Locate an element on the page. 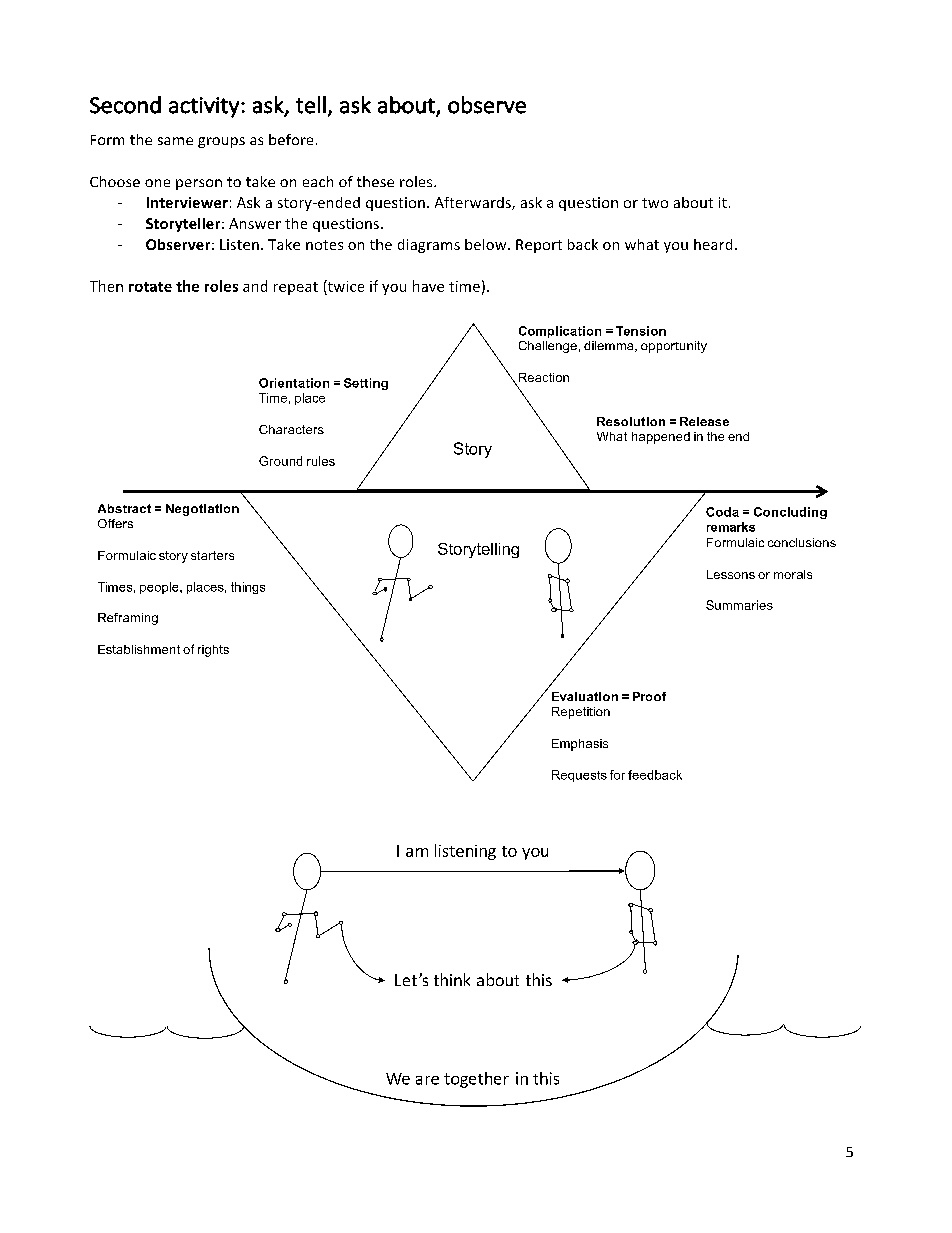  two is located at coordinates (655, 203).
